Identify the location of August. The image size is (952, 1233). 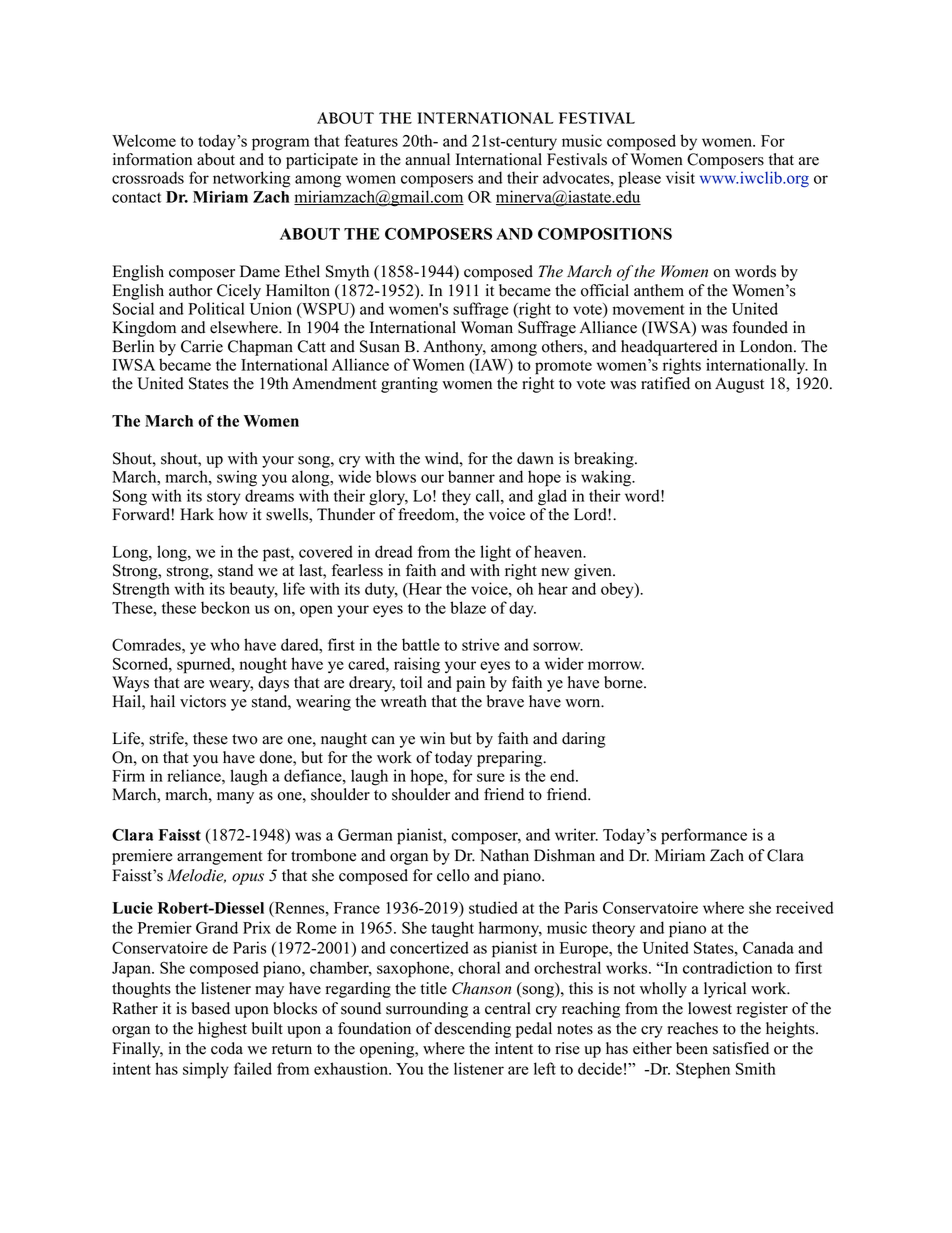
(739, 385).
